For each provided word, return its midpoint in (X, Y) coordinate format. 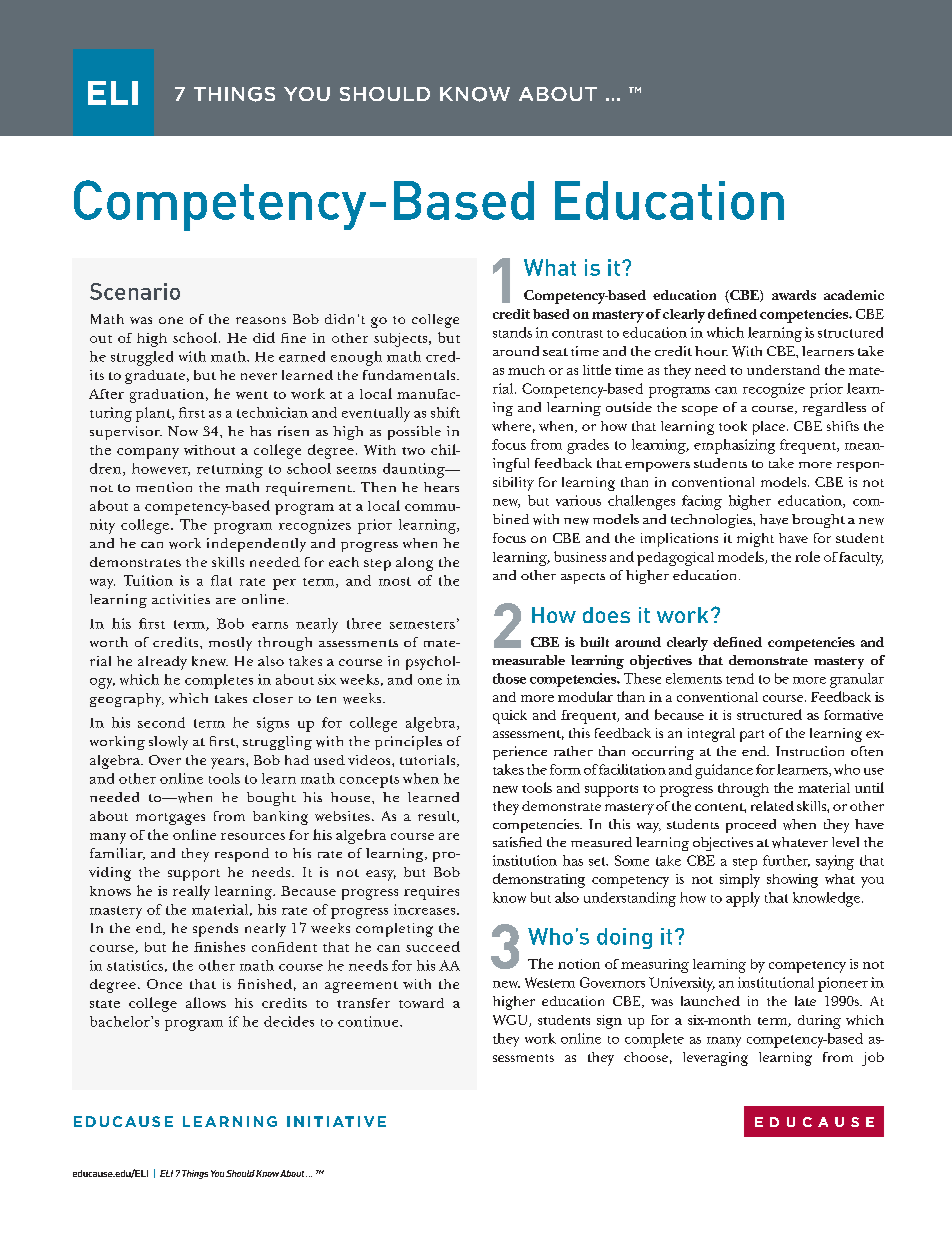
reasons (261, 320)
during (819, 1022)
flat (221, 580)
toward (421, 1003)
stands (512, 332)
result (438, 817)
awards (794, 295)
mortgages (170, 819)
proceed (751, 826)
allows (206, 1002)
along (414, 564)
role (807, 556)
